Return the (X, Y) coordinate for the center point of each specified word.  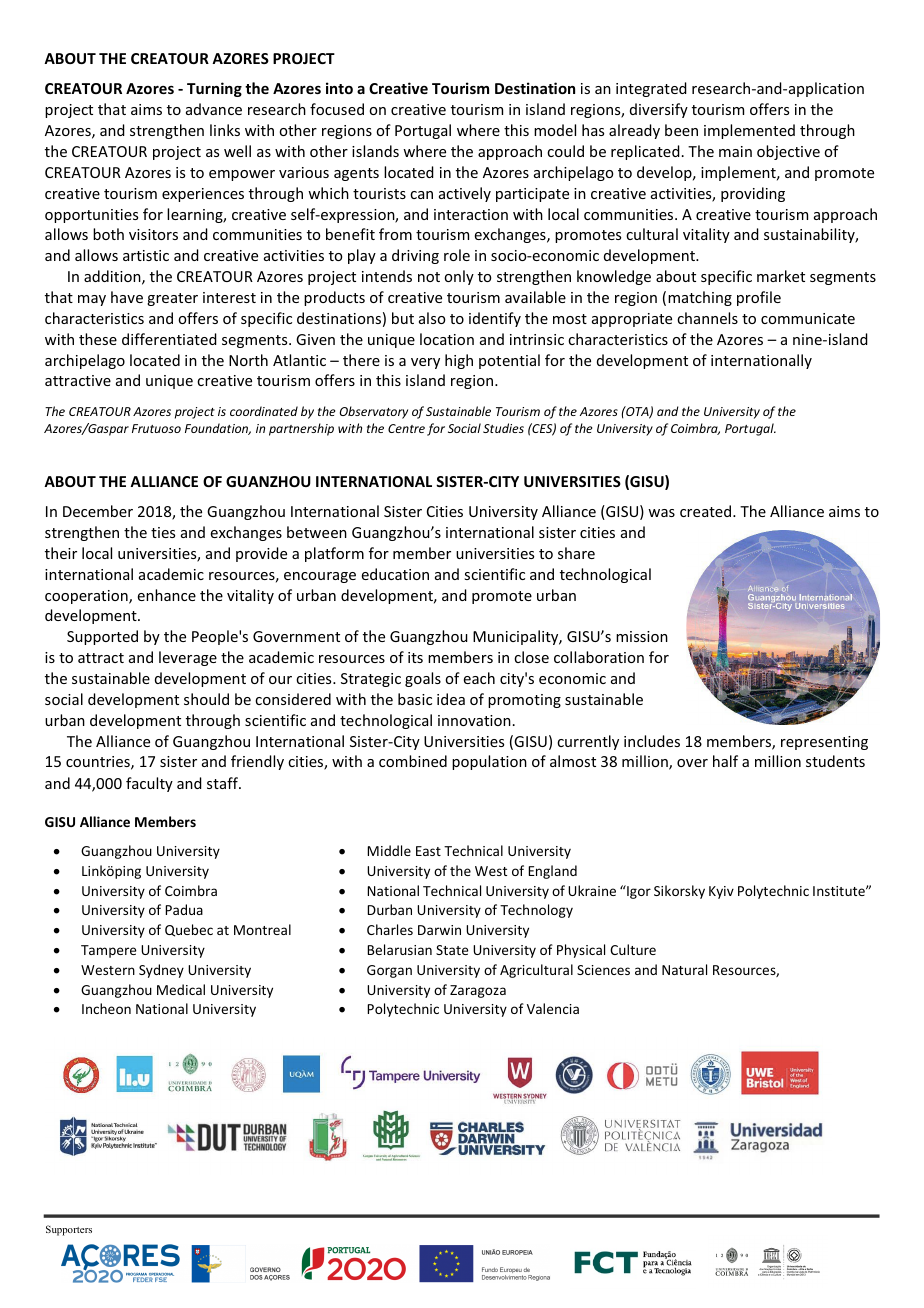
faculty (149, 784)
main (735, 151)
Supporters (69, 1230)
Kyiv (721, 892)
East (428, 851)
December (98, 511)
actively (465, 194)
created (705, 511)
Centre (406, 428)
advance (214, 109)
